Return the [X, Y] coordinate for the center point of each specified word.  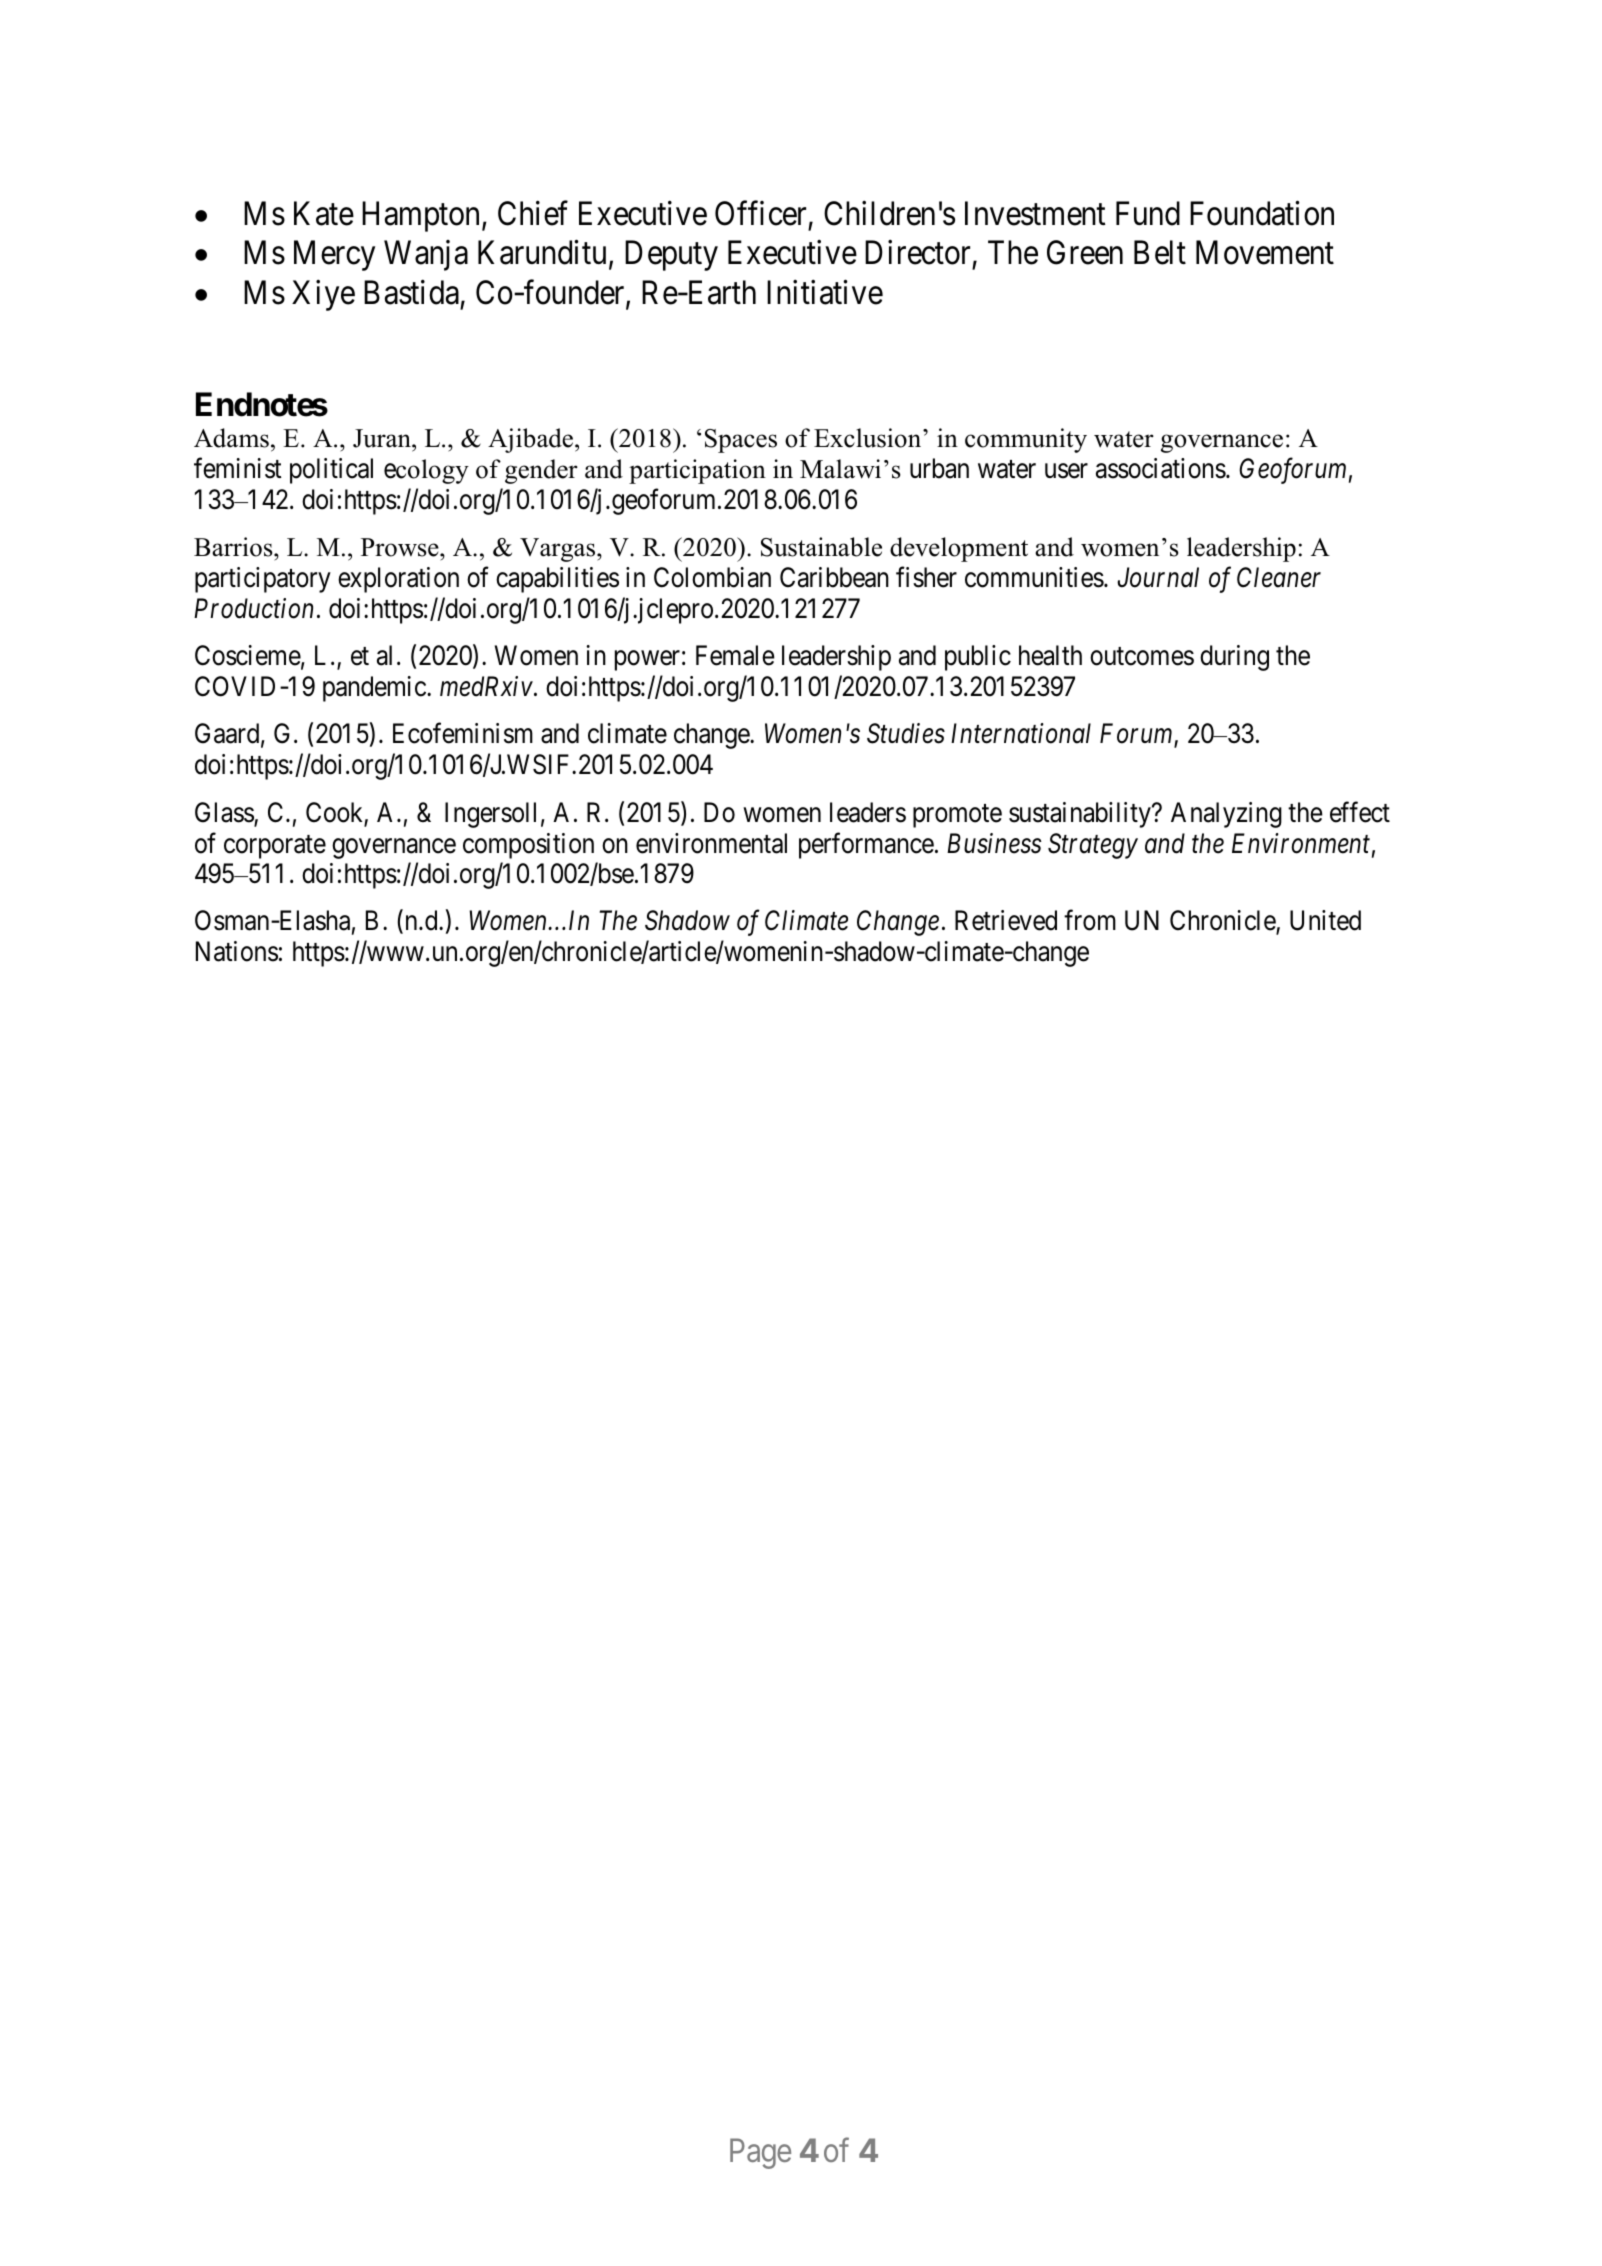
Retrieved [1006, 920]
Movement [1265, 253]
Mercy [334, 256]
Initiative [825, 292]
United [1325, 920]
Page [760, 2154]
